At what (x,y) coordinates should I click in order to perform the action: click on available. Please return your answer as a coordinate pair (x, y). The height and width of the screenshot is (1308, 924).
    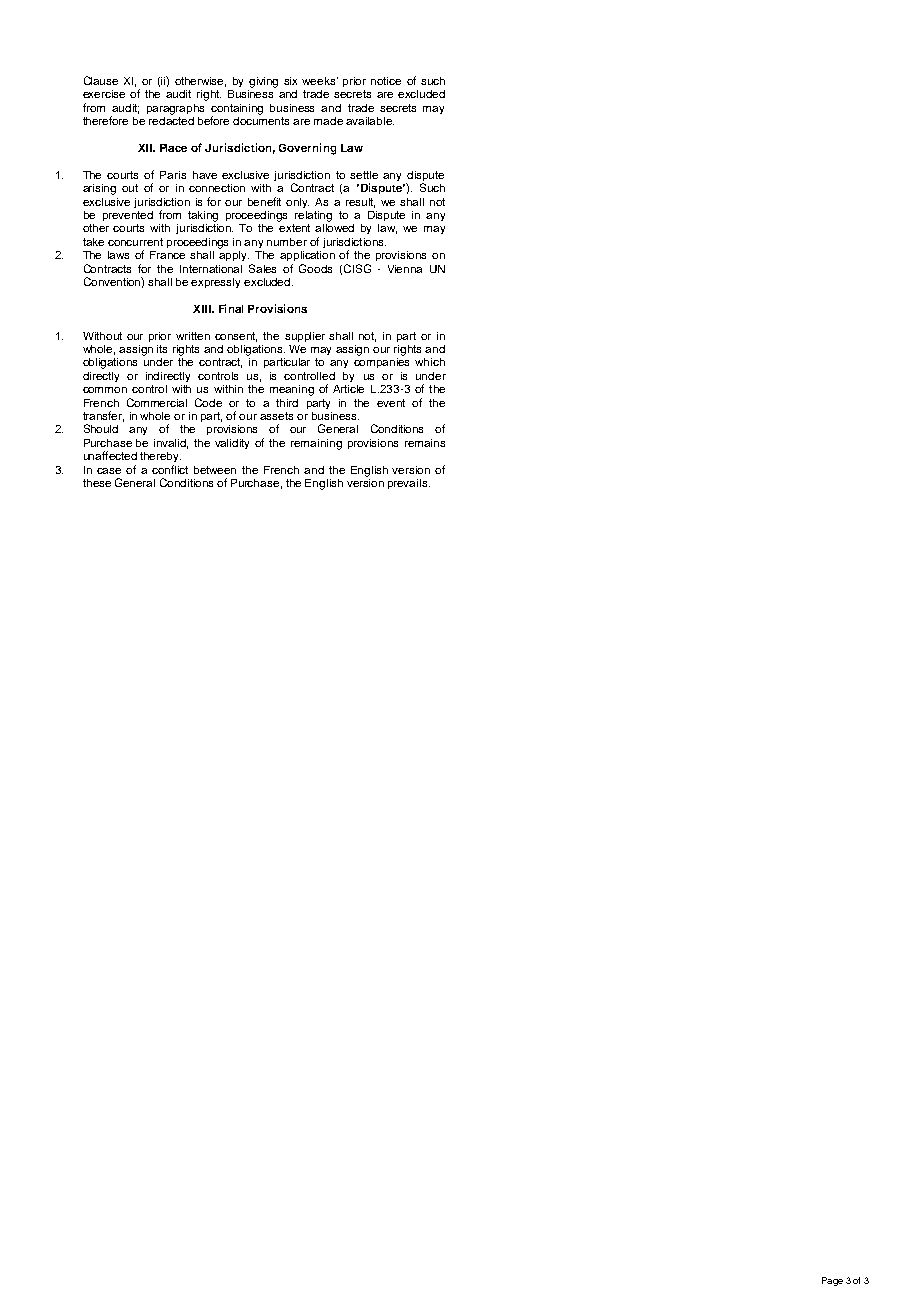
    Looking at the image, I should click on (370, 121).
